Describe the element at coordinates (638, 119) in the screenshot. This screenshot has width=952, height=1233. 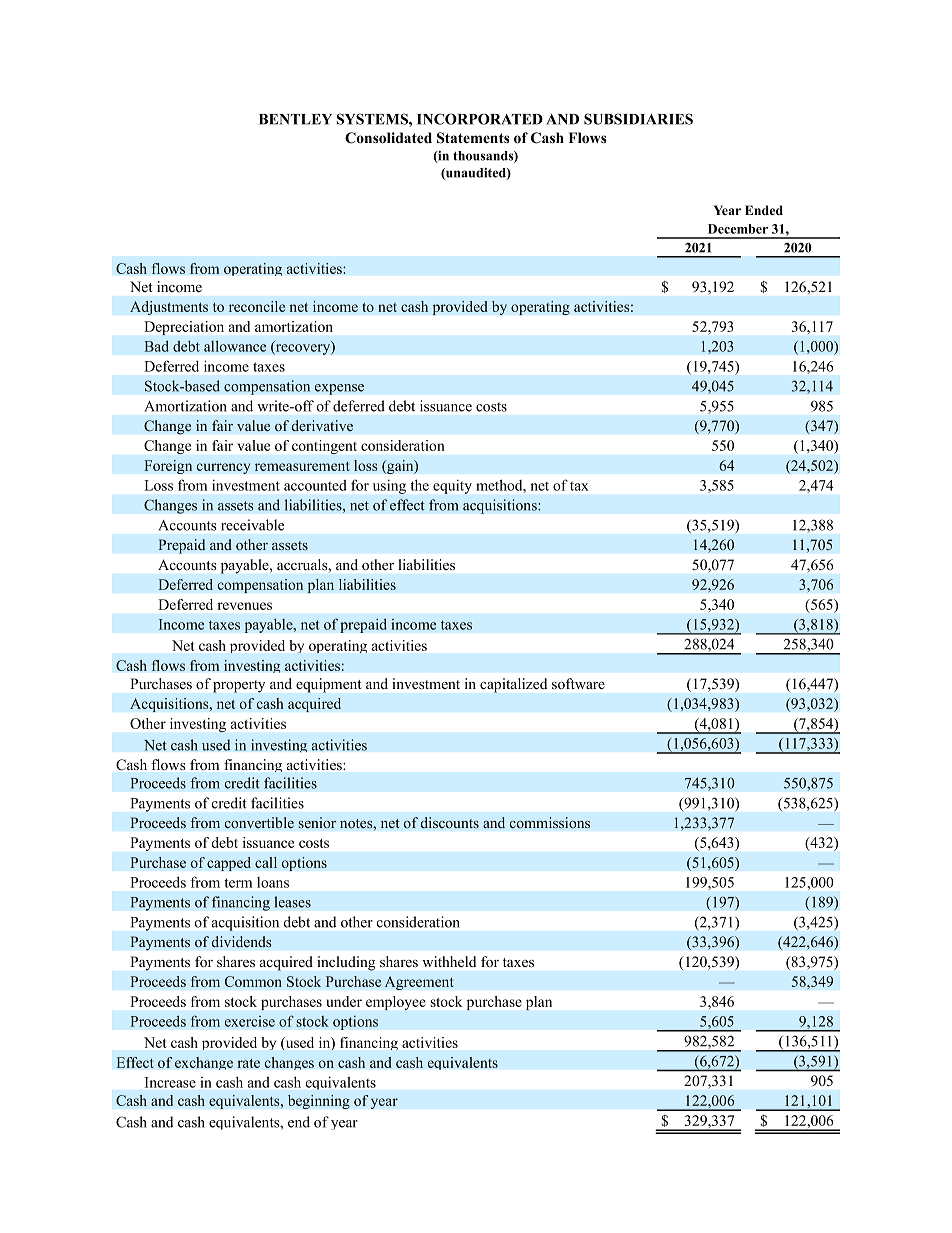
I see `SUBSIDIARIES` at that location.
